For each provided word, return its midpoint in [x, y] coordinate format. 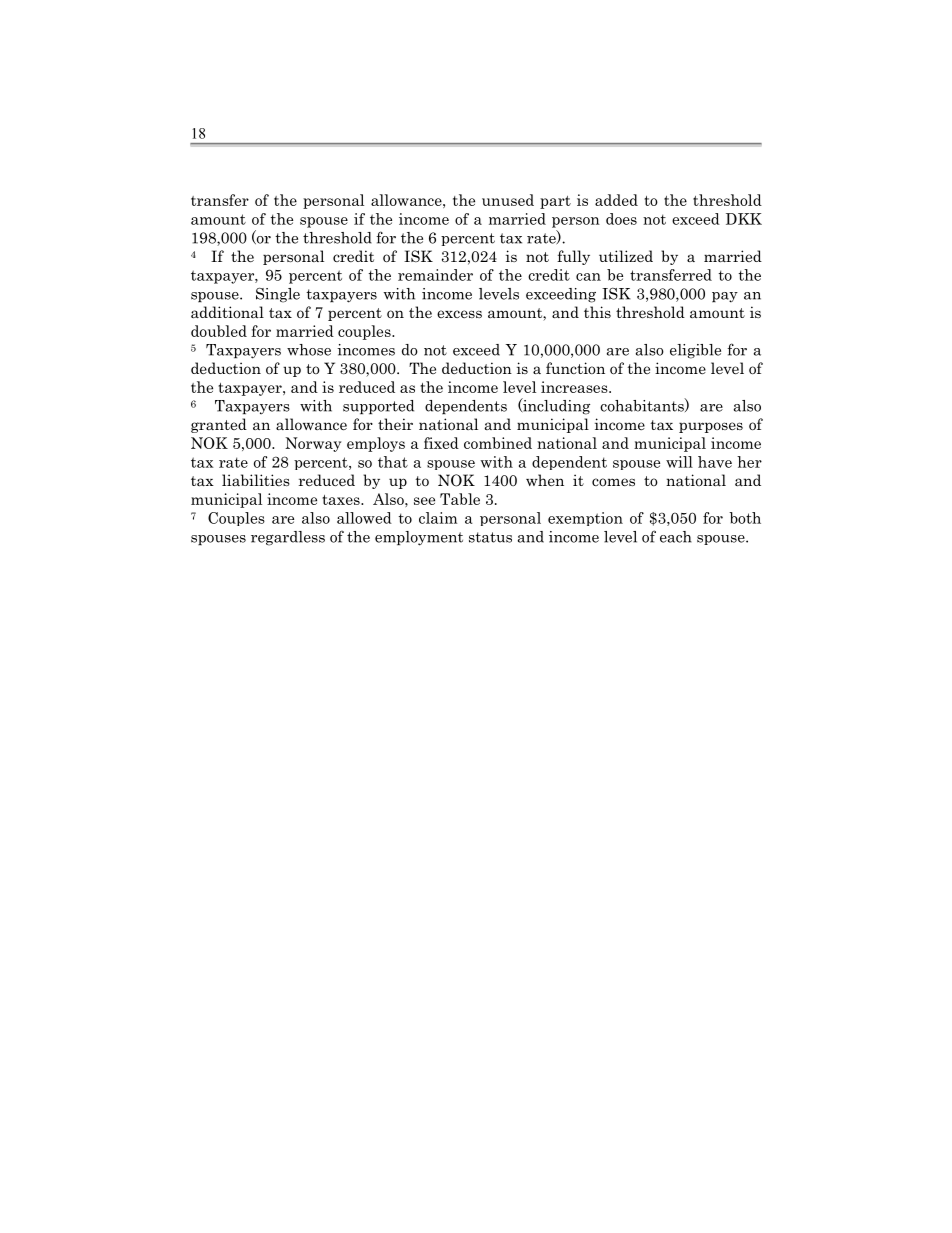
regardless [288, 538]
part [555, 202]
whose [309, 350]
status [490, 537]
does [621, 219]
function [575, 368]
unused [508, 200]
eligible [695, 351]
